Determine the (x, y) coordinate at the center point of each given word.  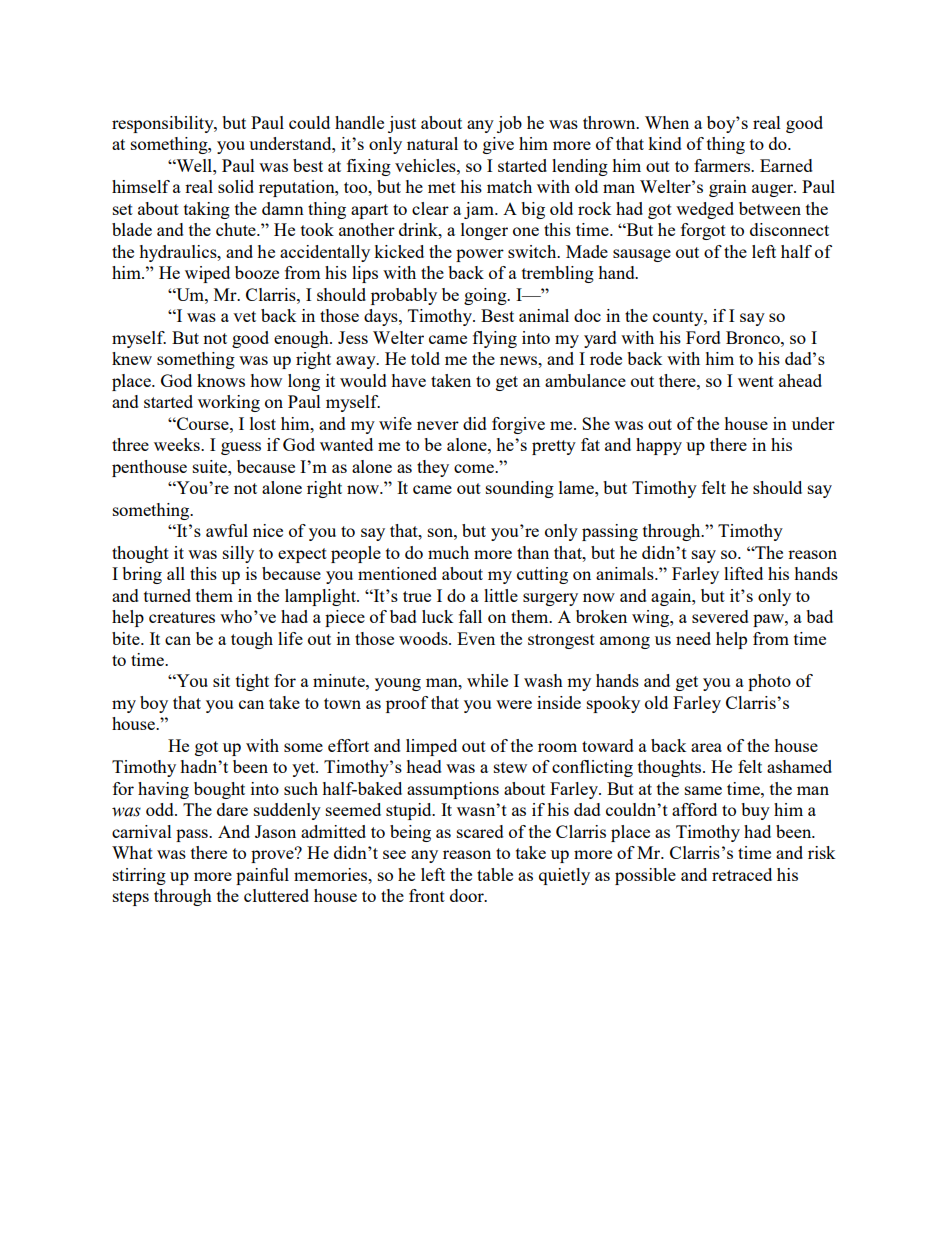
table (495, 874)
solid (236, 186)
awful (227, 530)
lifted (743, 573)
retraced (742, 874)
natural (432, 143)
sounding (520, 489)
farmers (723, 165)
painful (262, 876)
